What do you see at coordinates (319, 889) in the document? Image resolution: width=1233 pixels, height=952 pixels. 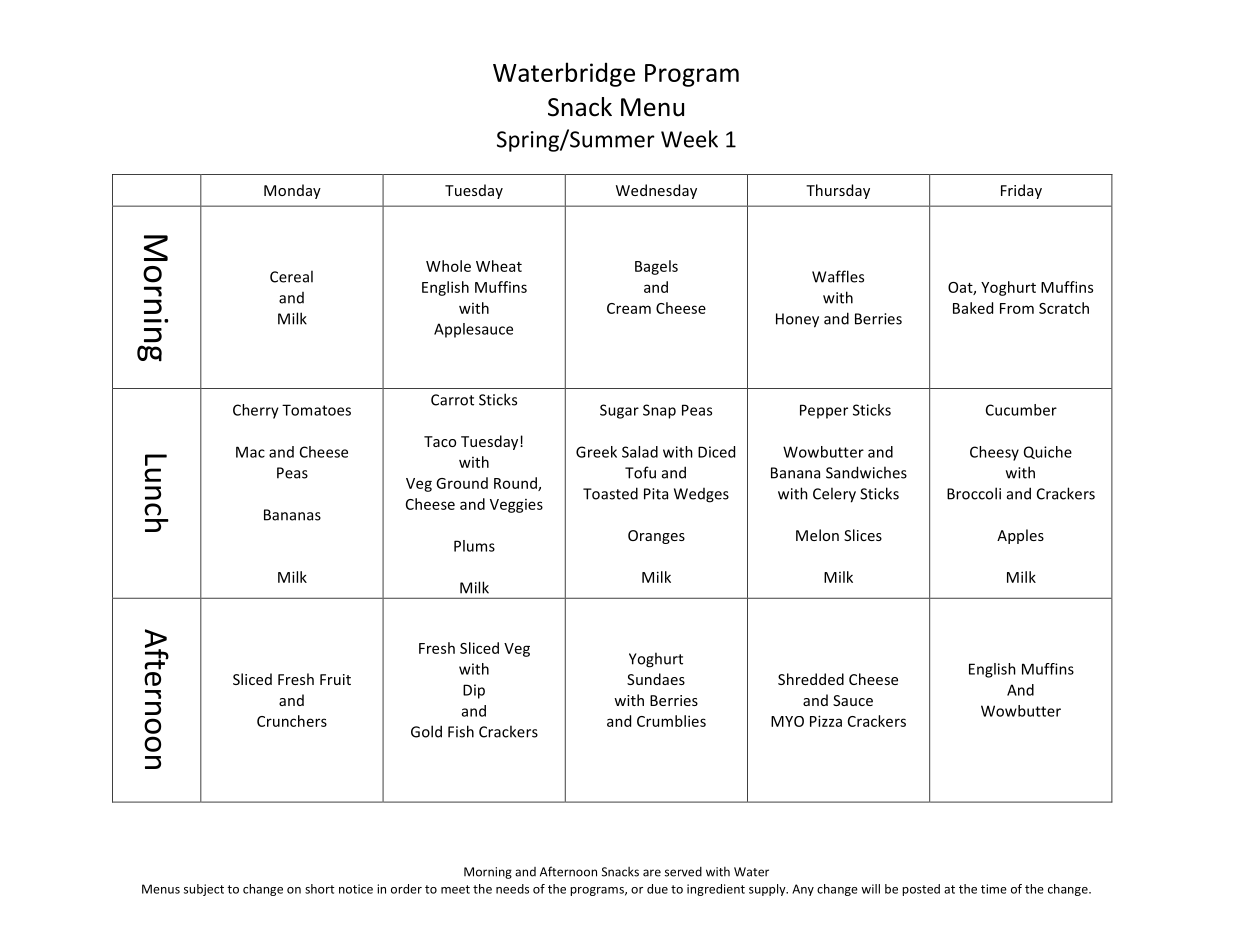 I see `short` at bounding box center [319, 889].
